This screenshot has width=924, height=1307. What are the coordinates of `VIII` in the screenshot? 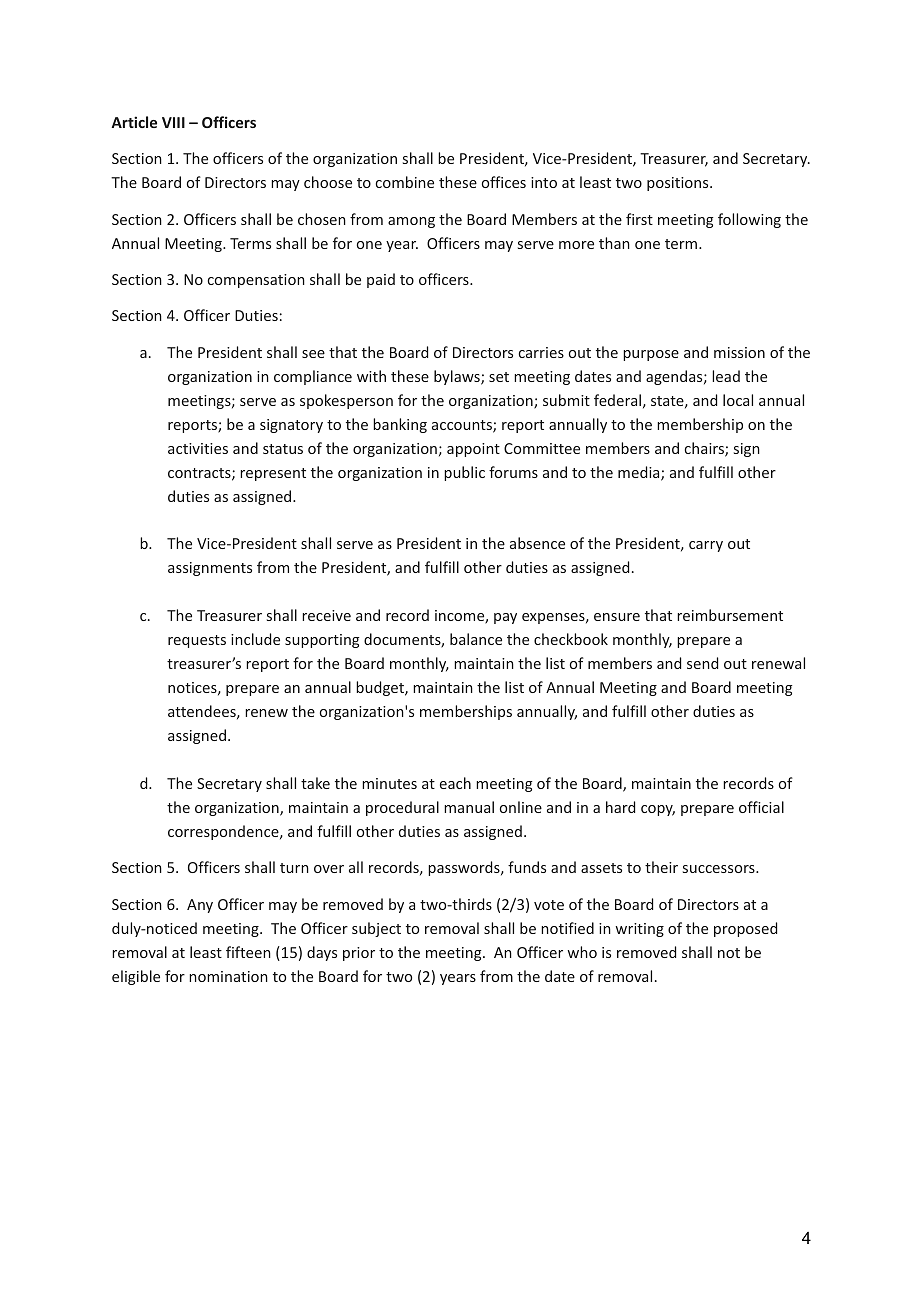 It's located at (173, 122).
